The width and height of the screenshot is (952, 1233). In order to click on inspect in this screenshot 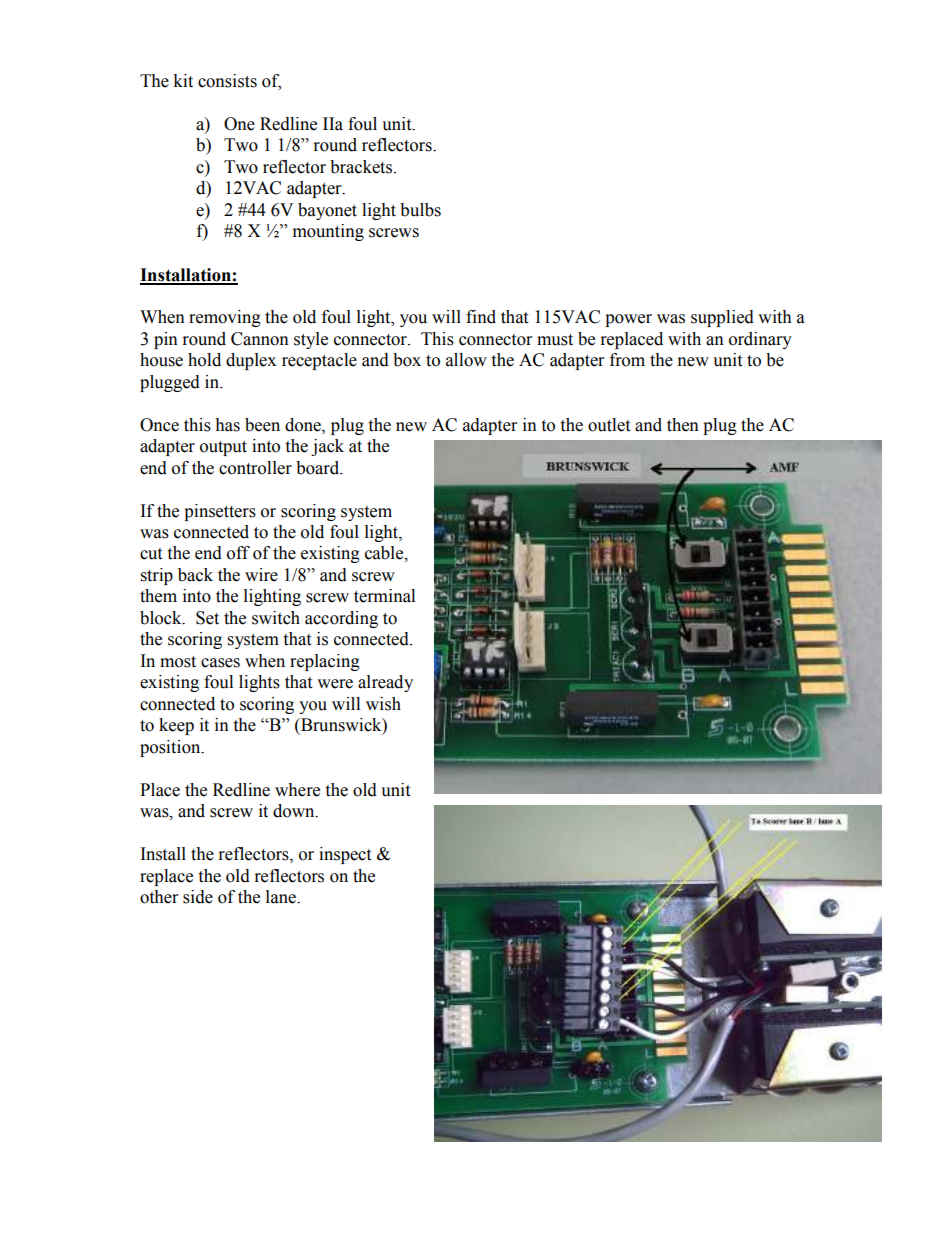, I will do `click(345, 855)`.
